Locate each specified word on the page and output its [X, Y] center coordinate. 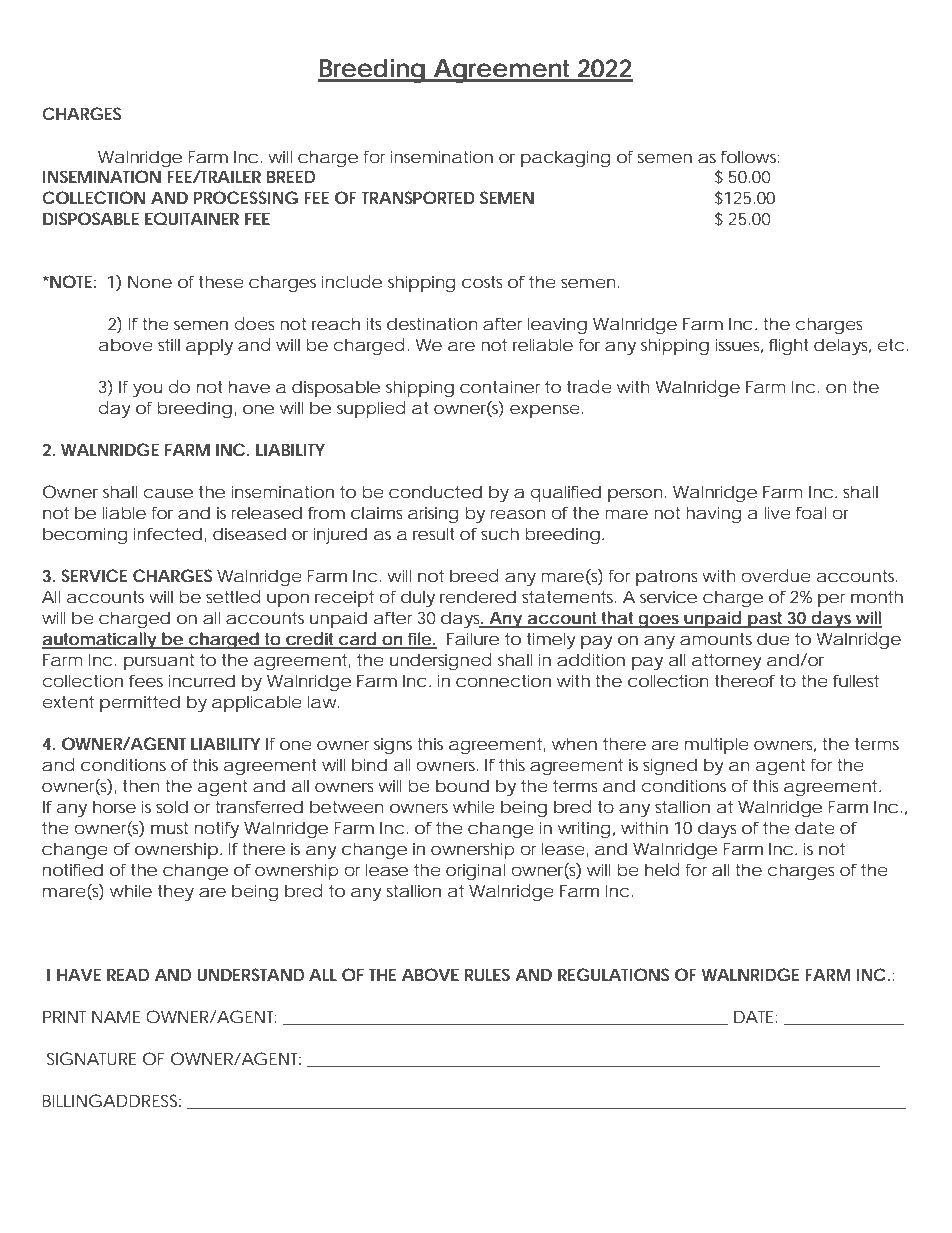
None [150, 281]
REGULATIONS [613, 974]
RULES [487, 974]
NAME [116, 1016]
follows [750, 156]
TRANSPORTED [418, 197]
